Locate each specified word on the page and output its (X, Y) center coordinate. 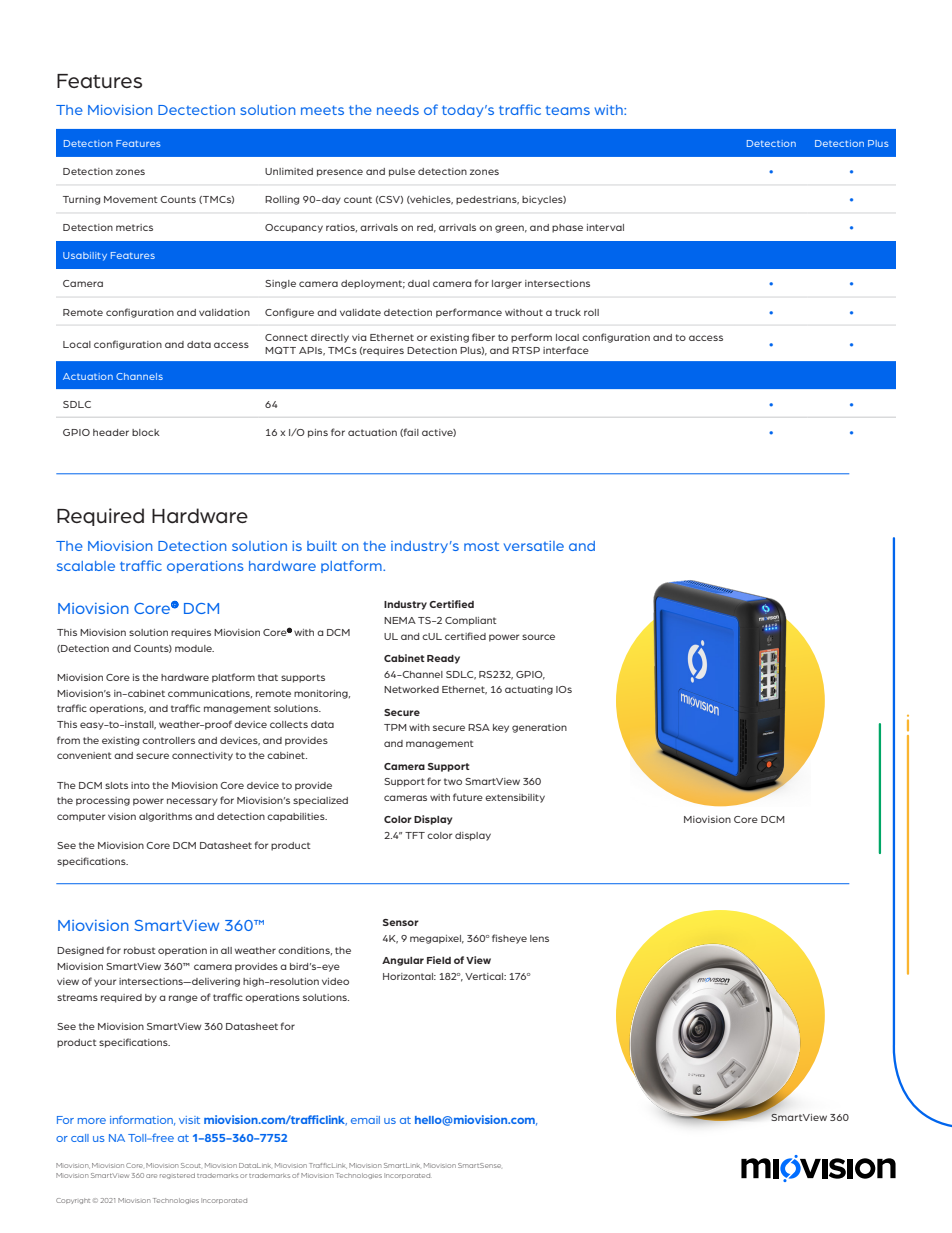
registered (177, 1176)
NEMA (400, 620)
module (194, 648)
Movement (131, 199)
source (538, 637)
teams (568, 110)
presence (340, 173)
